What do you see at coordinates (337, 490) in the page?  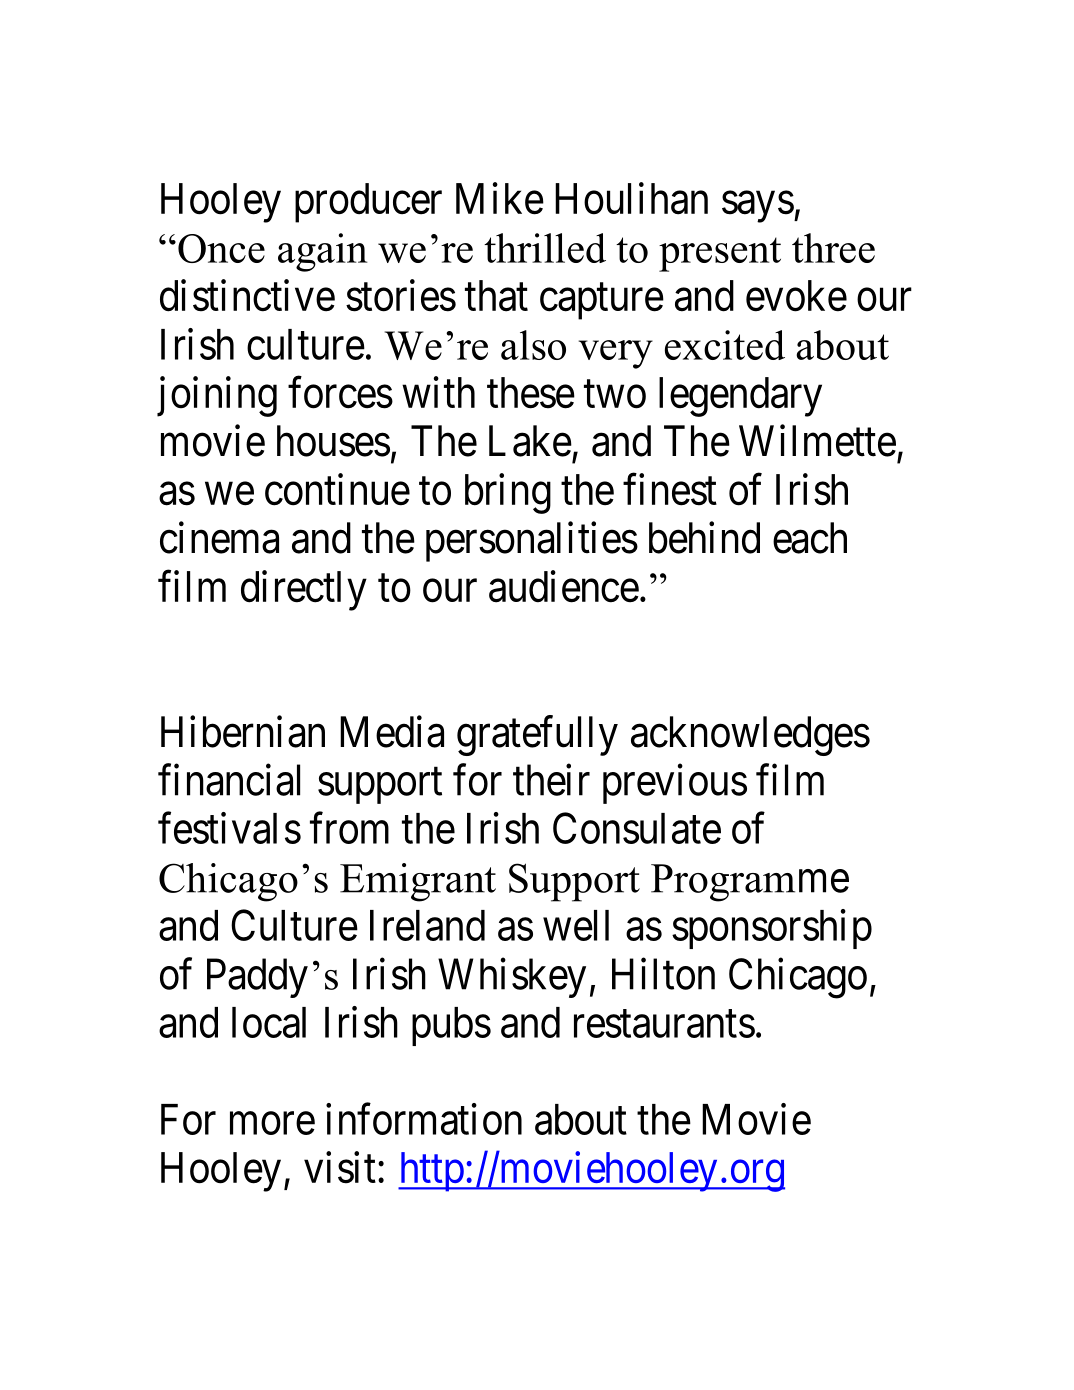 I see `continue` at bounding box center [337, 490].
